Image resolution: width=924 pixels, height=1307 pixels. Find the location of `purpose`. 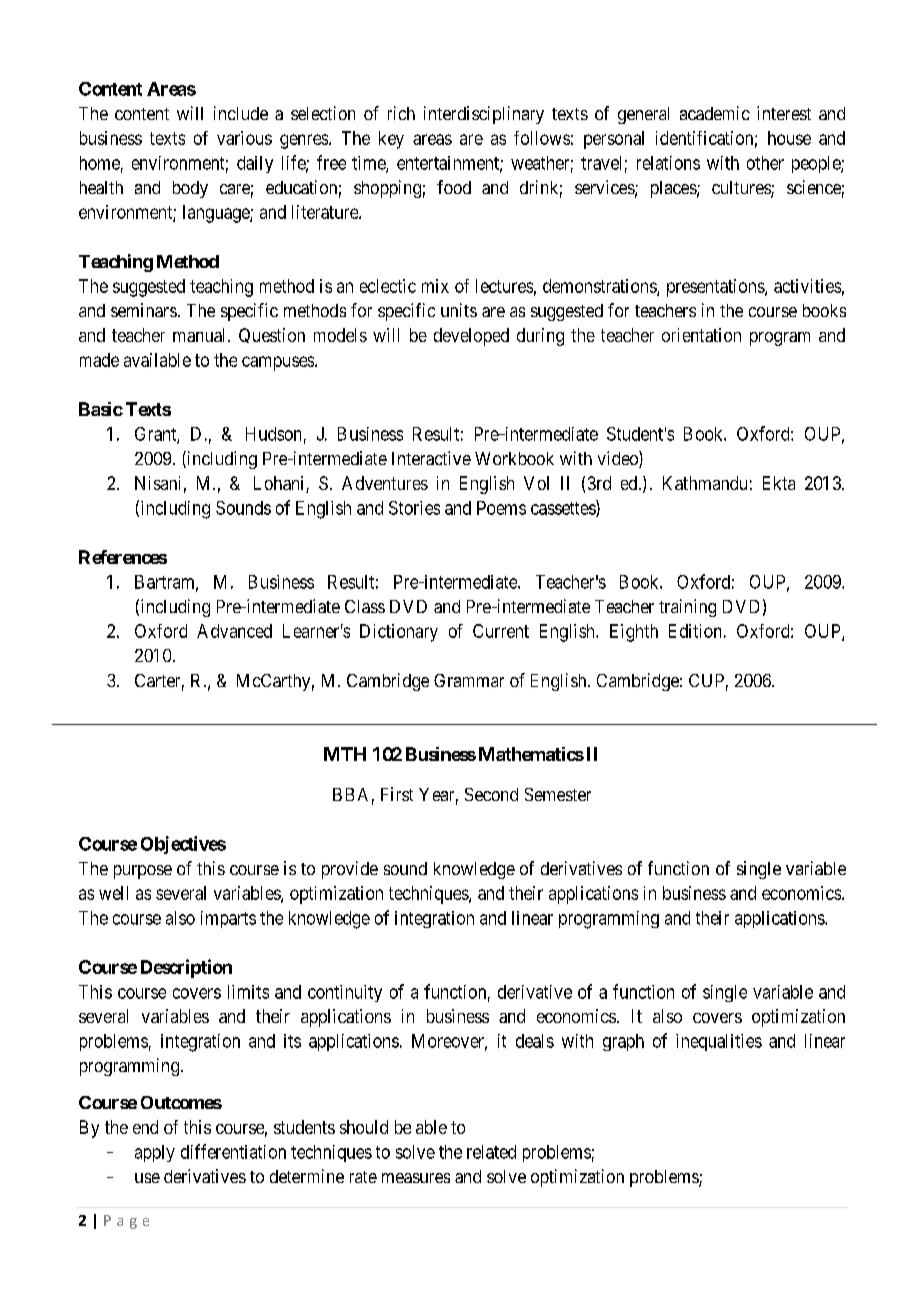

purpose is located at coordinates (143, 872).
